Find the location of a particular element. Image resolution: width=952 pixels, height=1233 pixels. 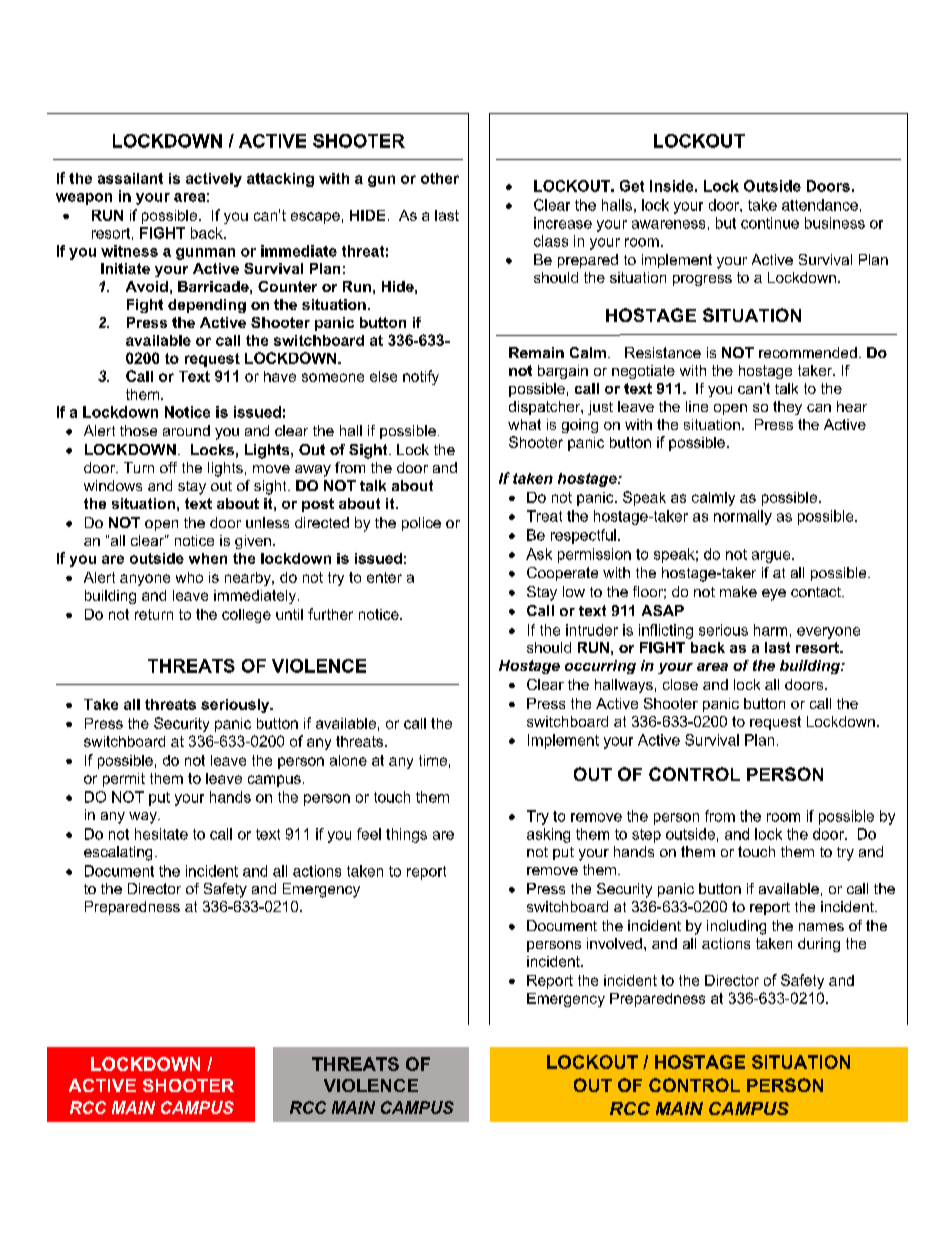

police is located at coordinates (421, 524).
